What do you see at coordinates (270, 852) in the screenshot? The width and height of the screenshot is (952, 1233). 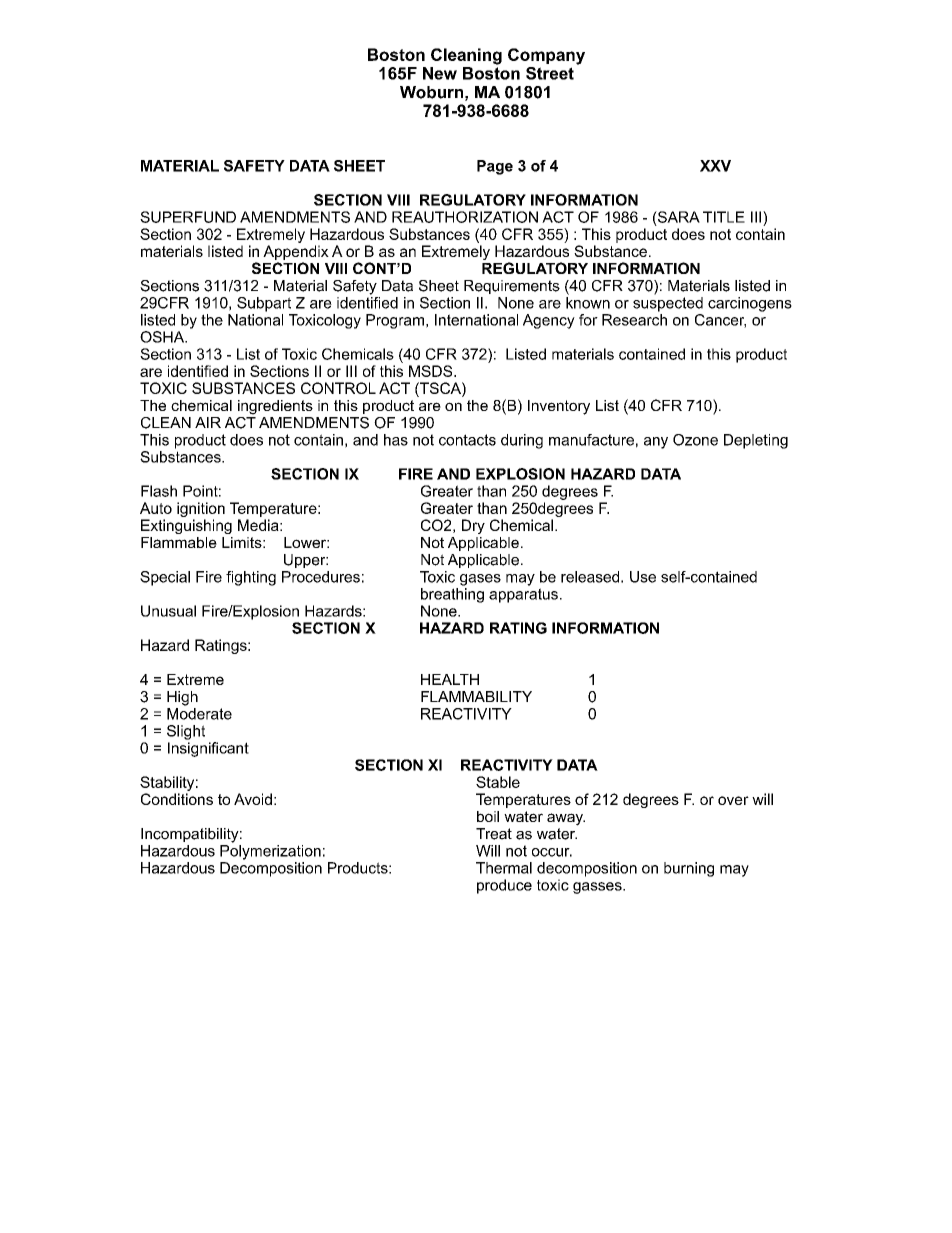 I see `Polymerization` at bounding box center [270, 852].
